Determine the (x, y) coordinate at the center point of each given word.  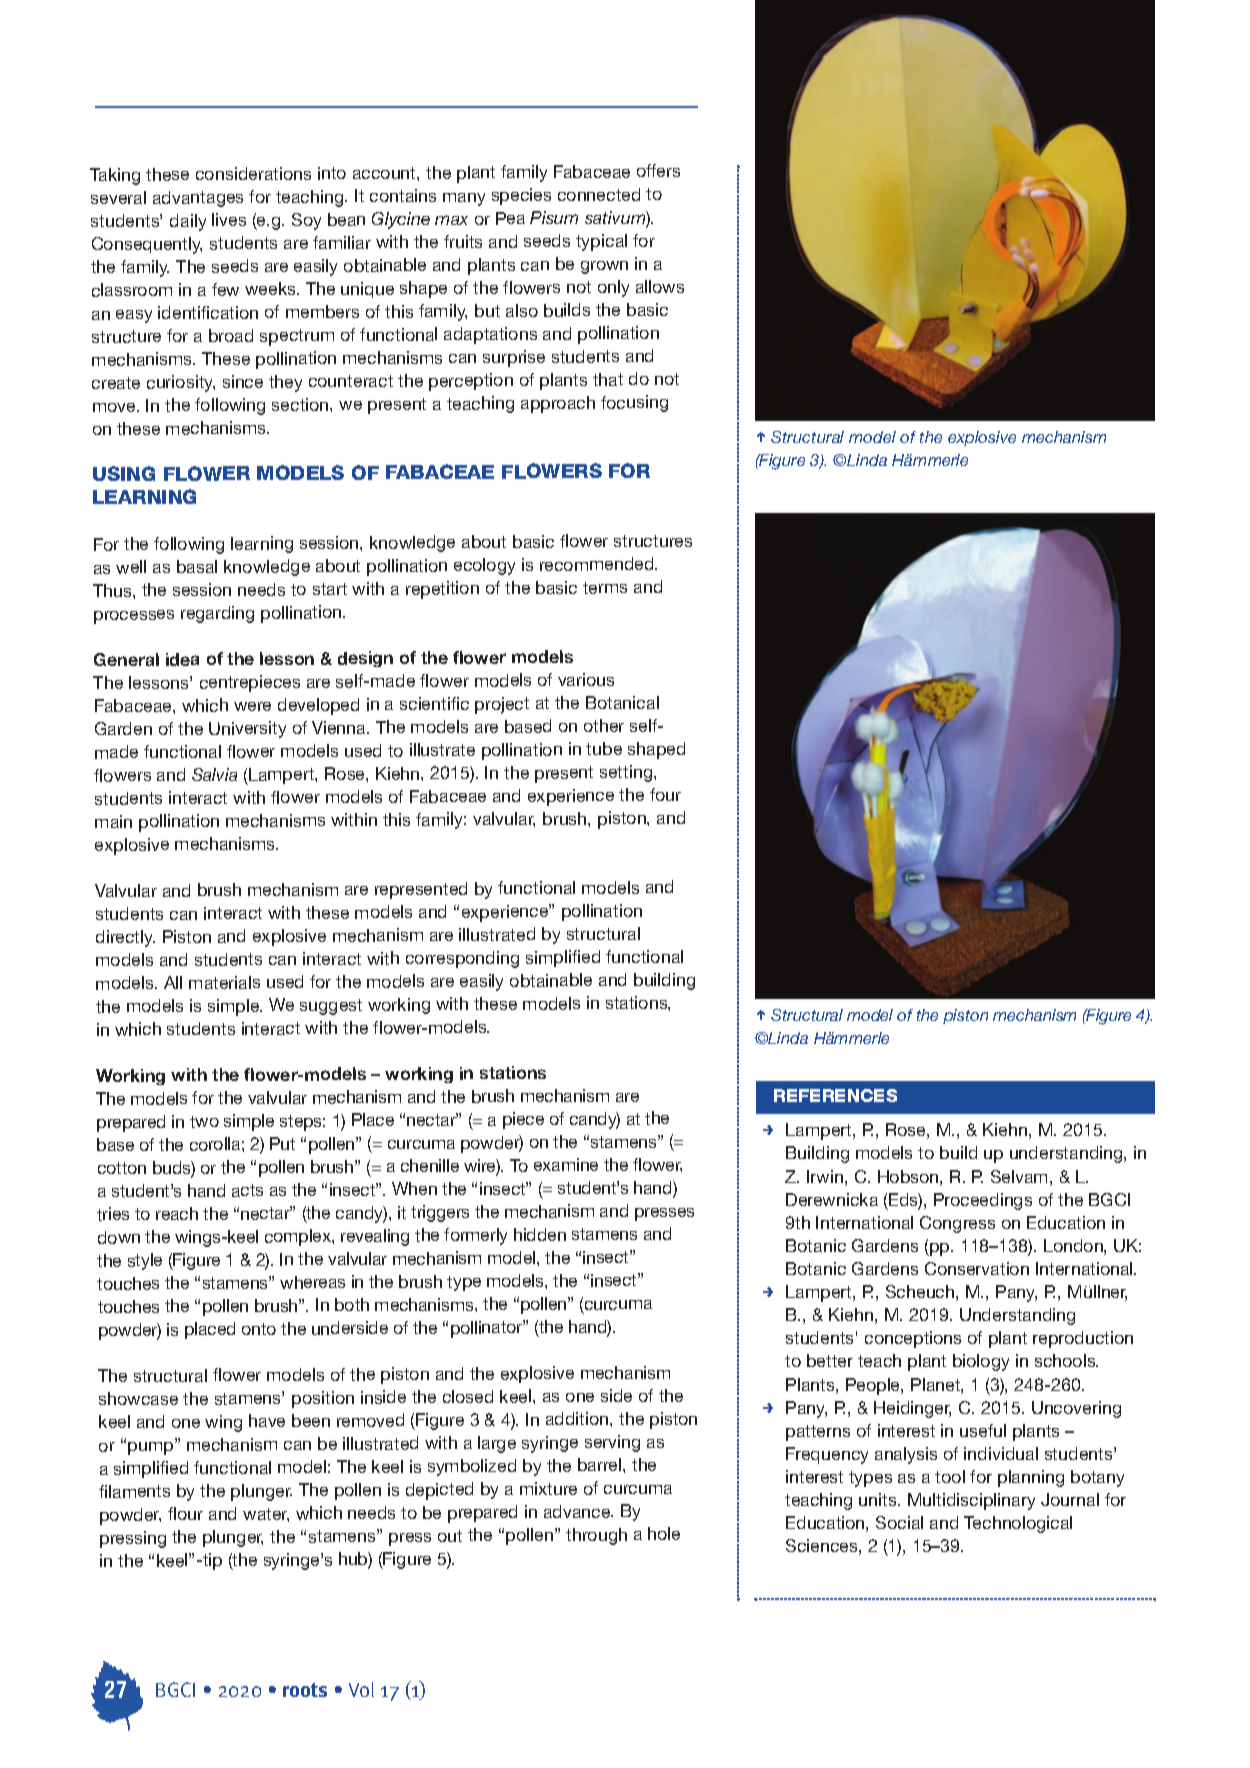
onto (259, 1329)
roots (305, 1690)
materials (224, 982)
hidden (540, 1234)
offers (658, 170)
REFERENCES (835, 1095)
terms (605, 588)
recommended (598, 564)
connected (599, 194)
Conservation (977, 1268)
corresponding (462, 959)
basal (197, 566)
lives (229, 219)
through (596, 1536)
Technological (1018, 1524)
